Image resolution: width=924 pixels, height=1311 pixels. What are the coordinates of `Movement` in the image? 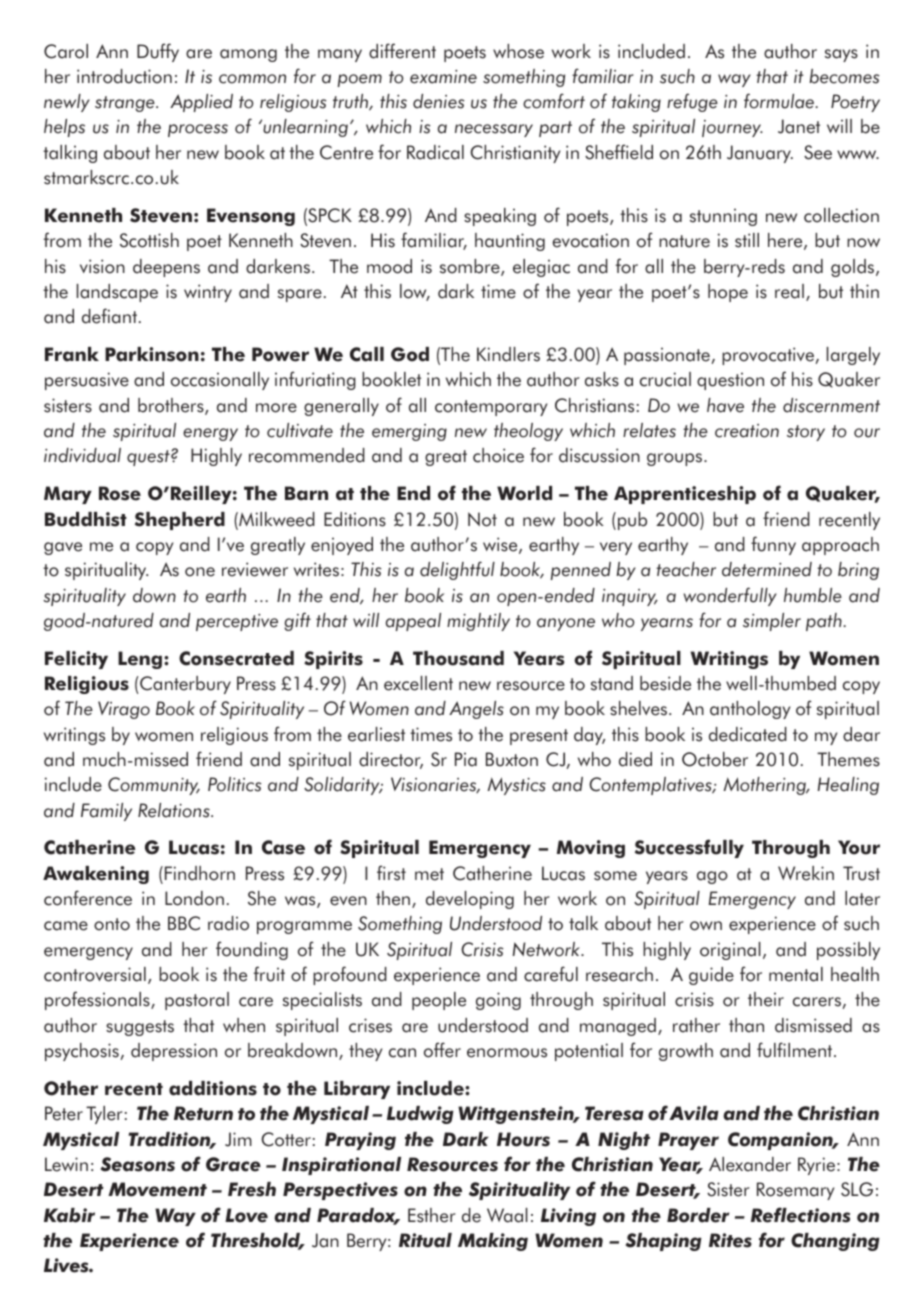 It's located at (157, 1189).
